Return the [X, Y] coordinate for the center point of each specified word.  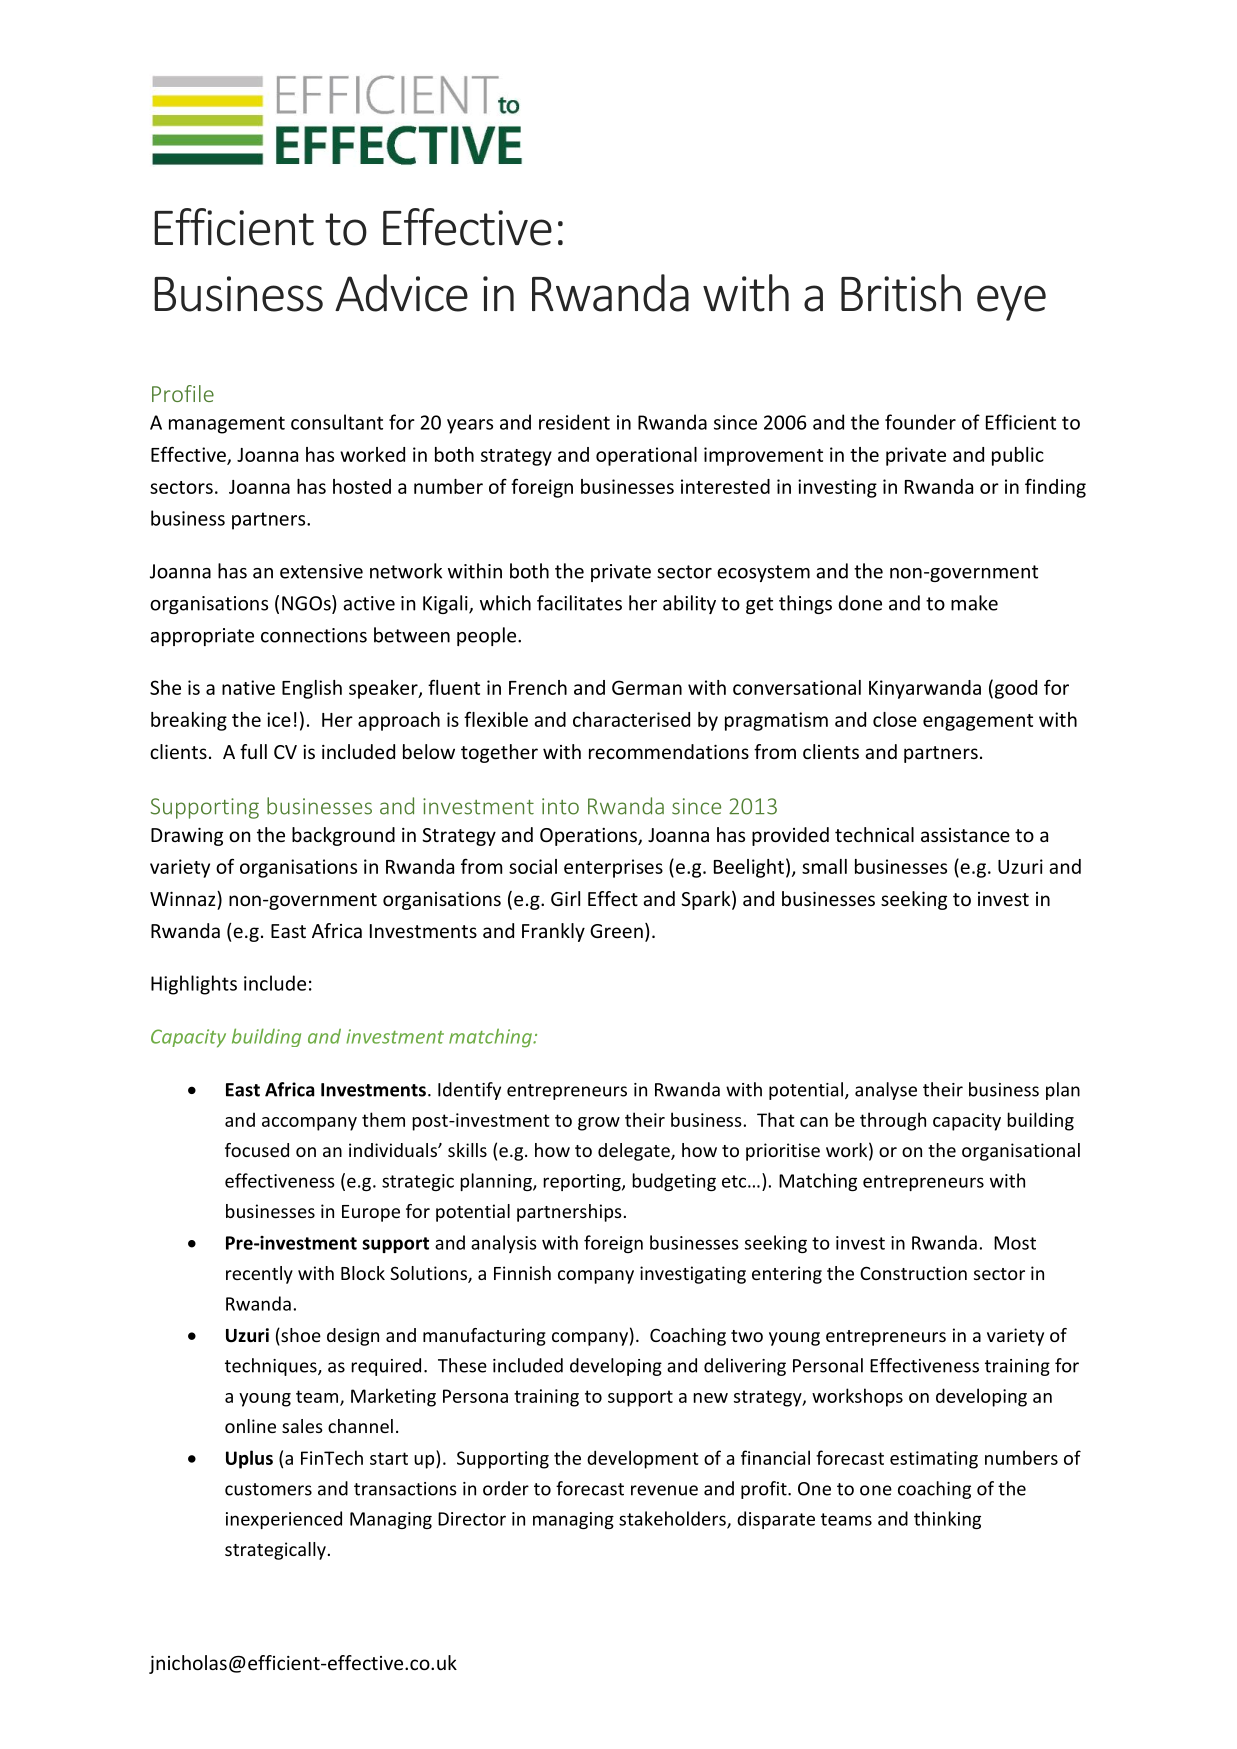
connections [314, 635]
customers [268, 1489]
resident [574, 422]
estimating [934, 1460]
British [901, 293]
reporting [583, 1182]
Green [616, 931]
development [642, 1459]
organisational [1021, 1152]
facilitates [579, 603]
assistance [965, 835]
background [343, 836]
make [974, 603]
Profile [183, 393]
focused [257, 1150]
